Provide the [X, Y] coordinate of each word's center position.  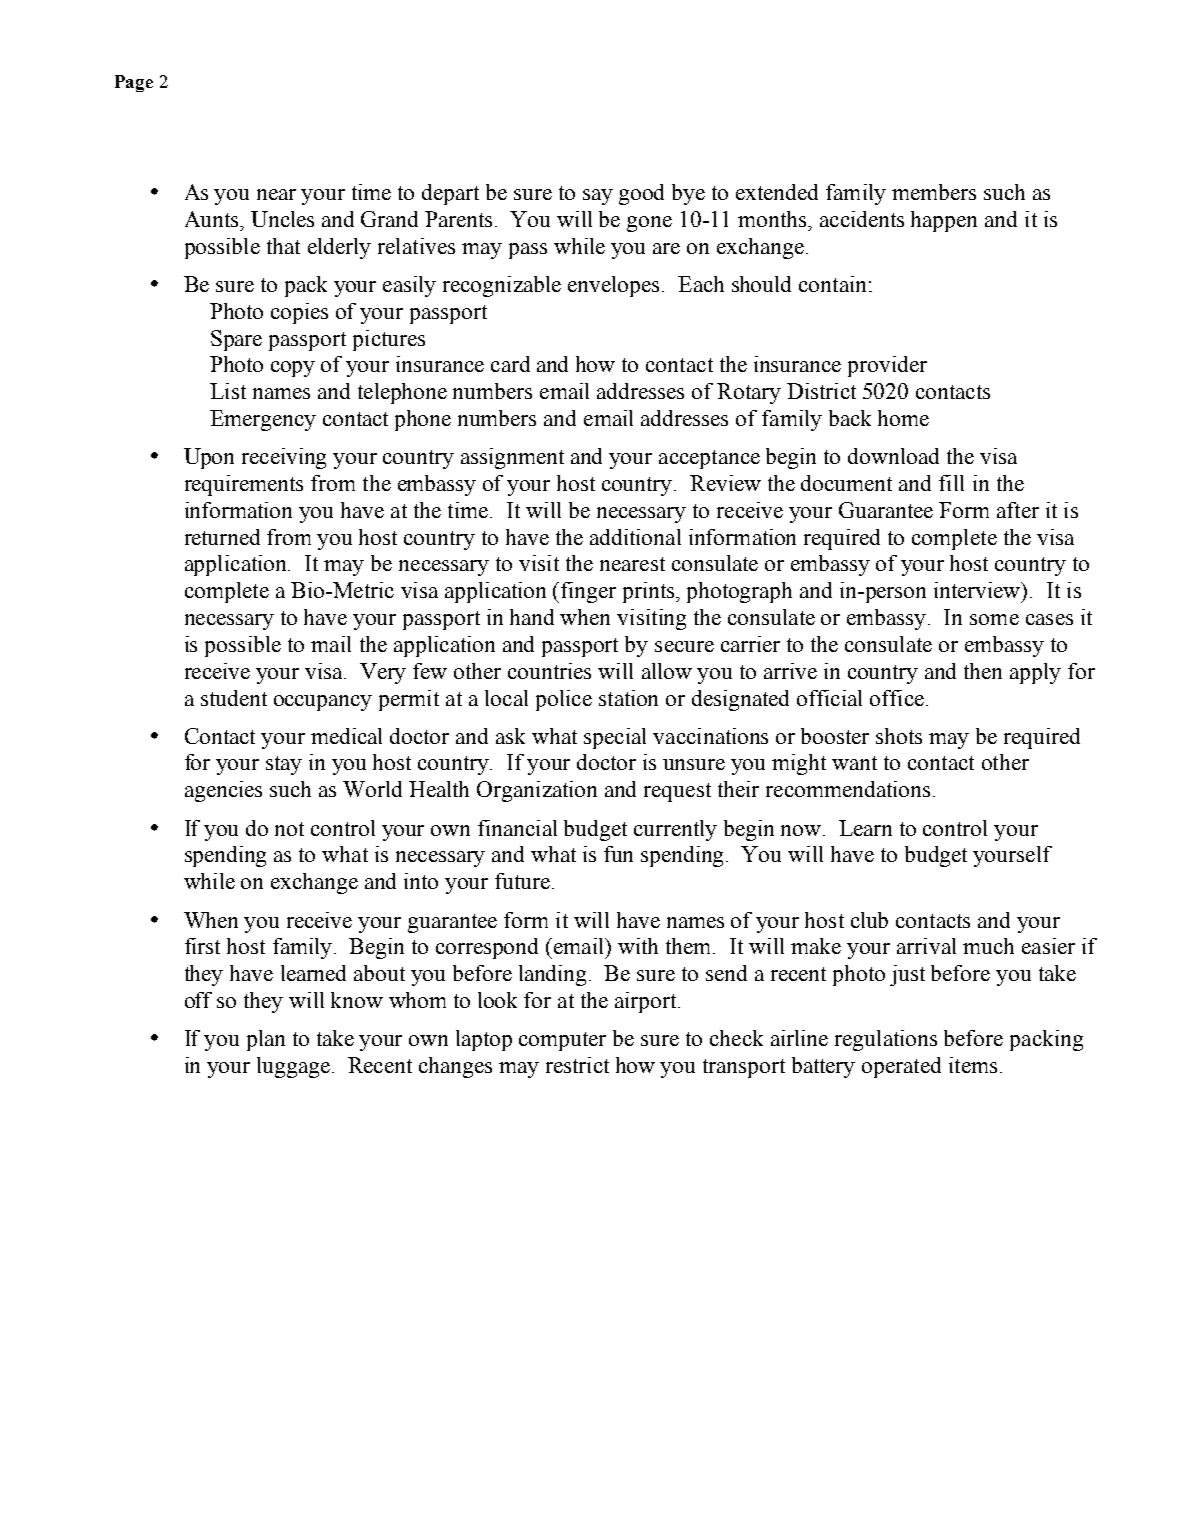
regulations [886, 1040]
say [598, 197]
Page [134, 83]
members [934, 192]
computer [562, 1041]
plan [266, 1040]
